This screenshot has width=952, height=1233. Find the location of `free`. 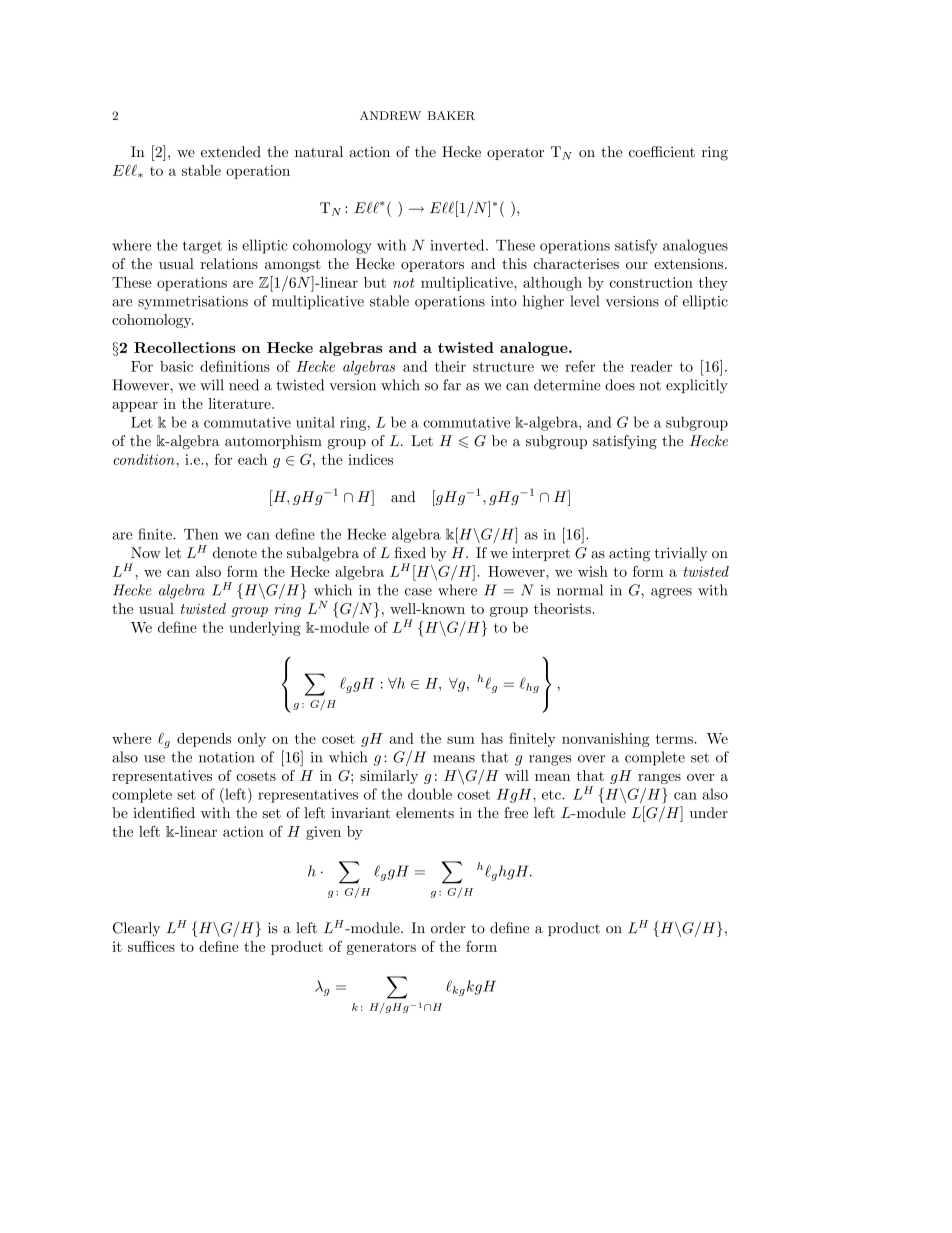

free is located at coordinates (516, 813).
